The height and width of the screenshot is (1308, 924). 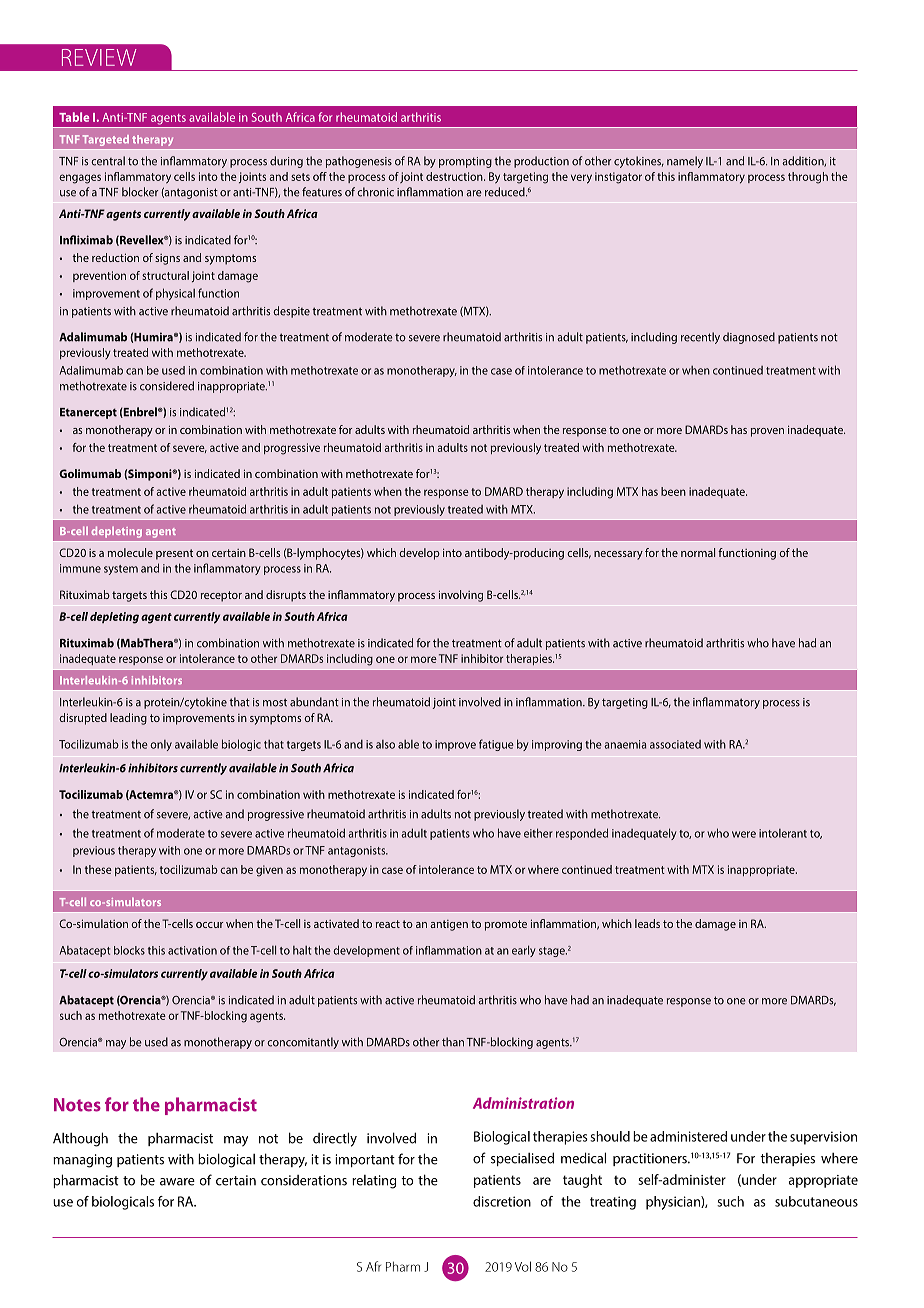 I want to click on were, so click(x=744, y=834).
